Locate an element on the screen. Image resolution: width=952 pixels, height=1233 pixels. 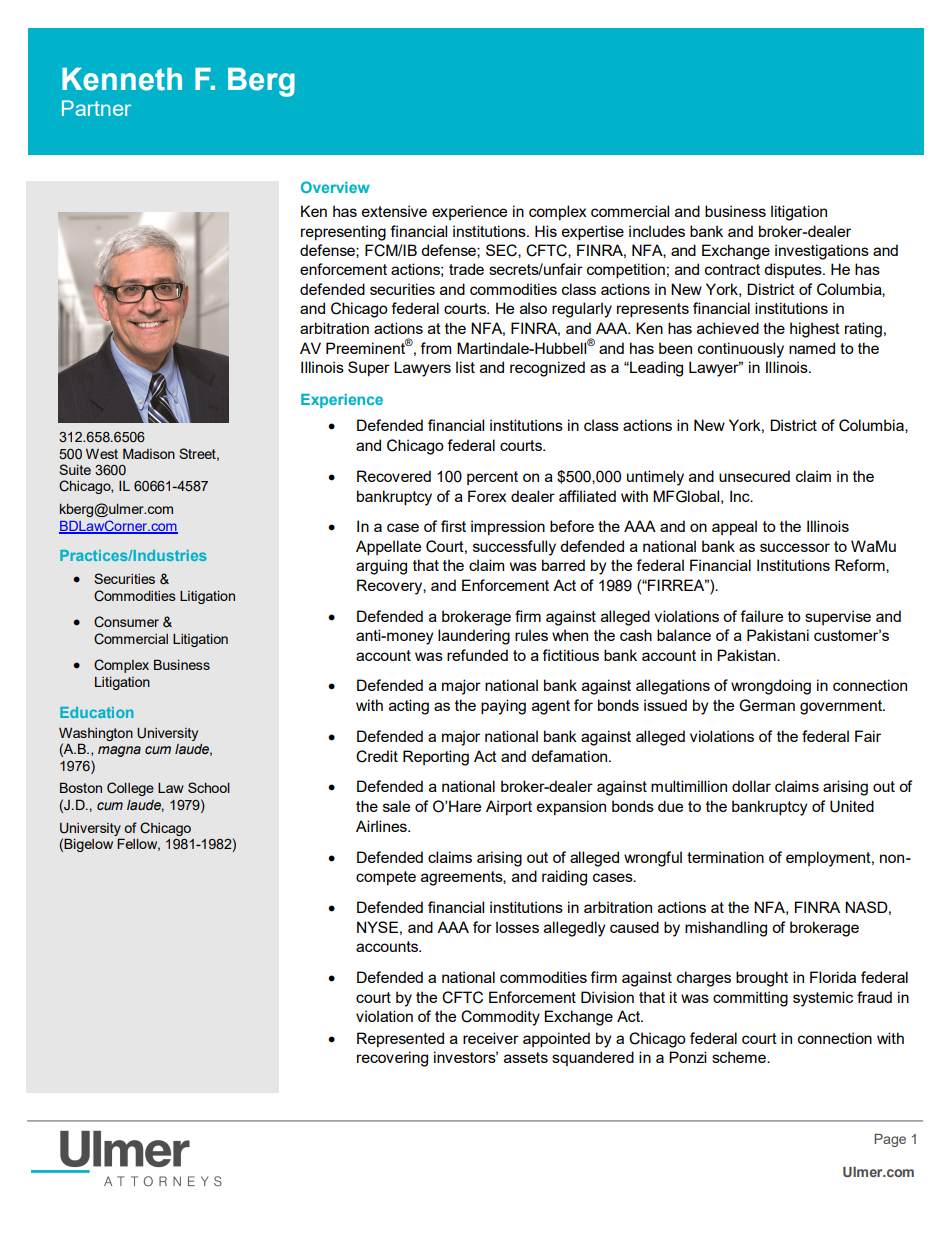
laundering is located at coordinates (474, 637).
